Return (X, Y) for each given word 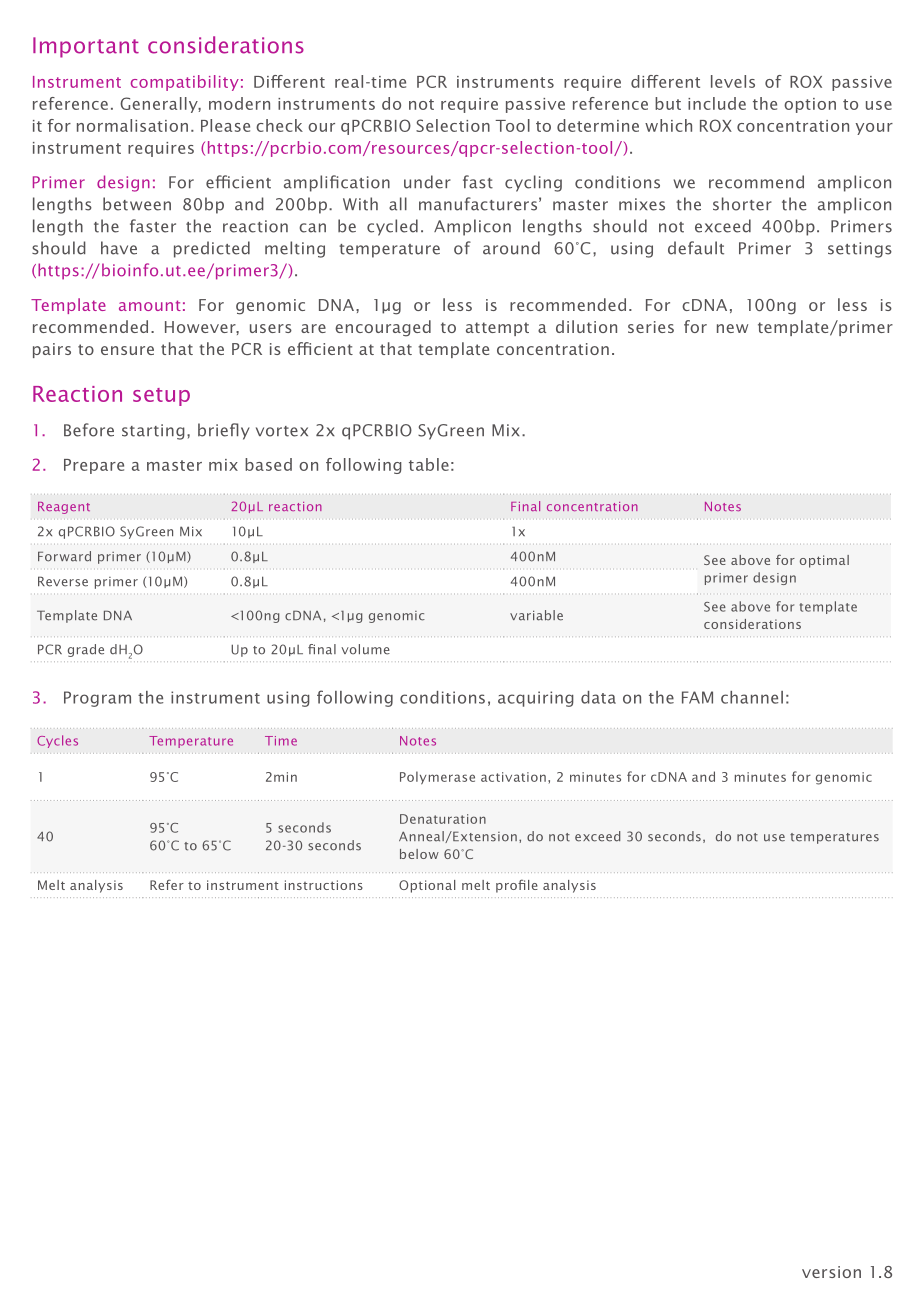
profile (517, 886)
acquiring (536, 699)
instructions (324, 885)
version (831, 1272)
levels (733, 81)
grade (86, 650)
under (427, 182)
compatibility (185, 83)
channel (752, 697)
